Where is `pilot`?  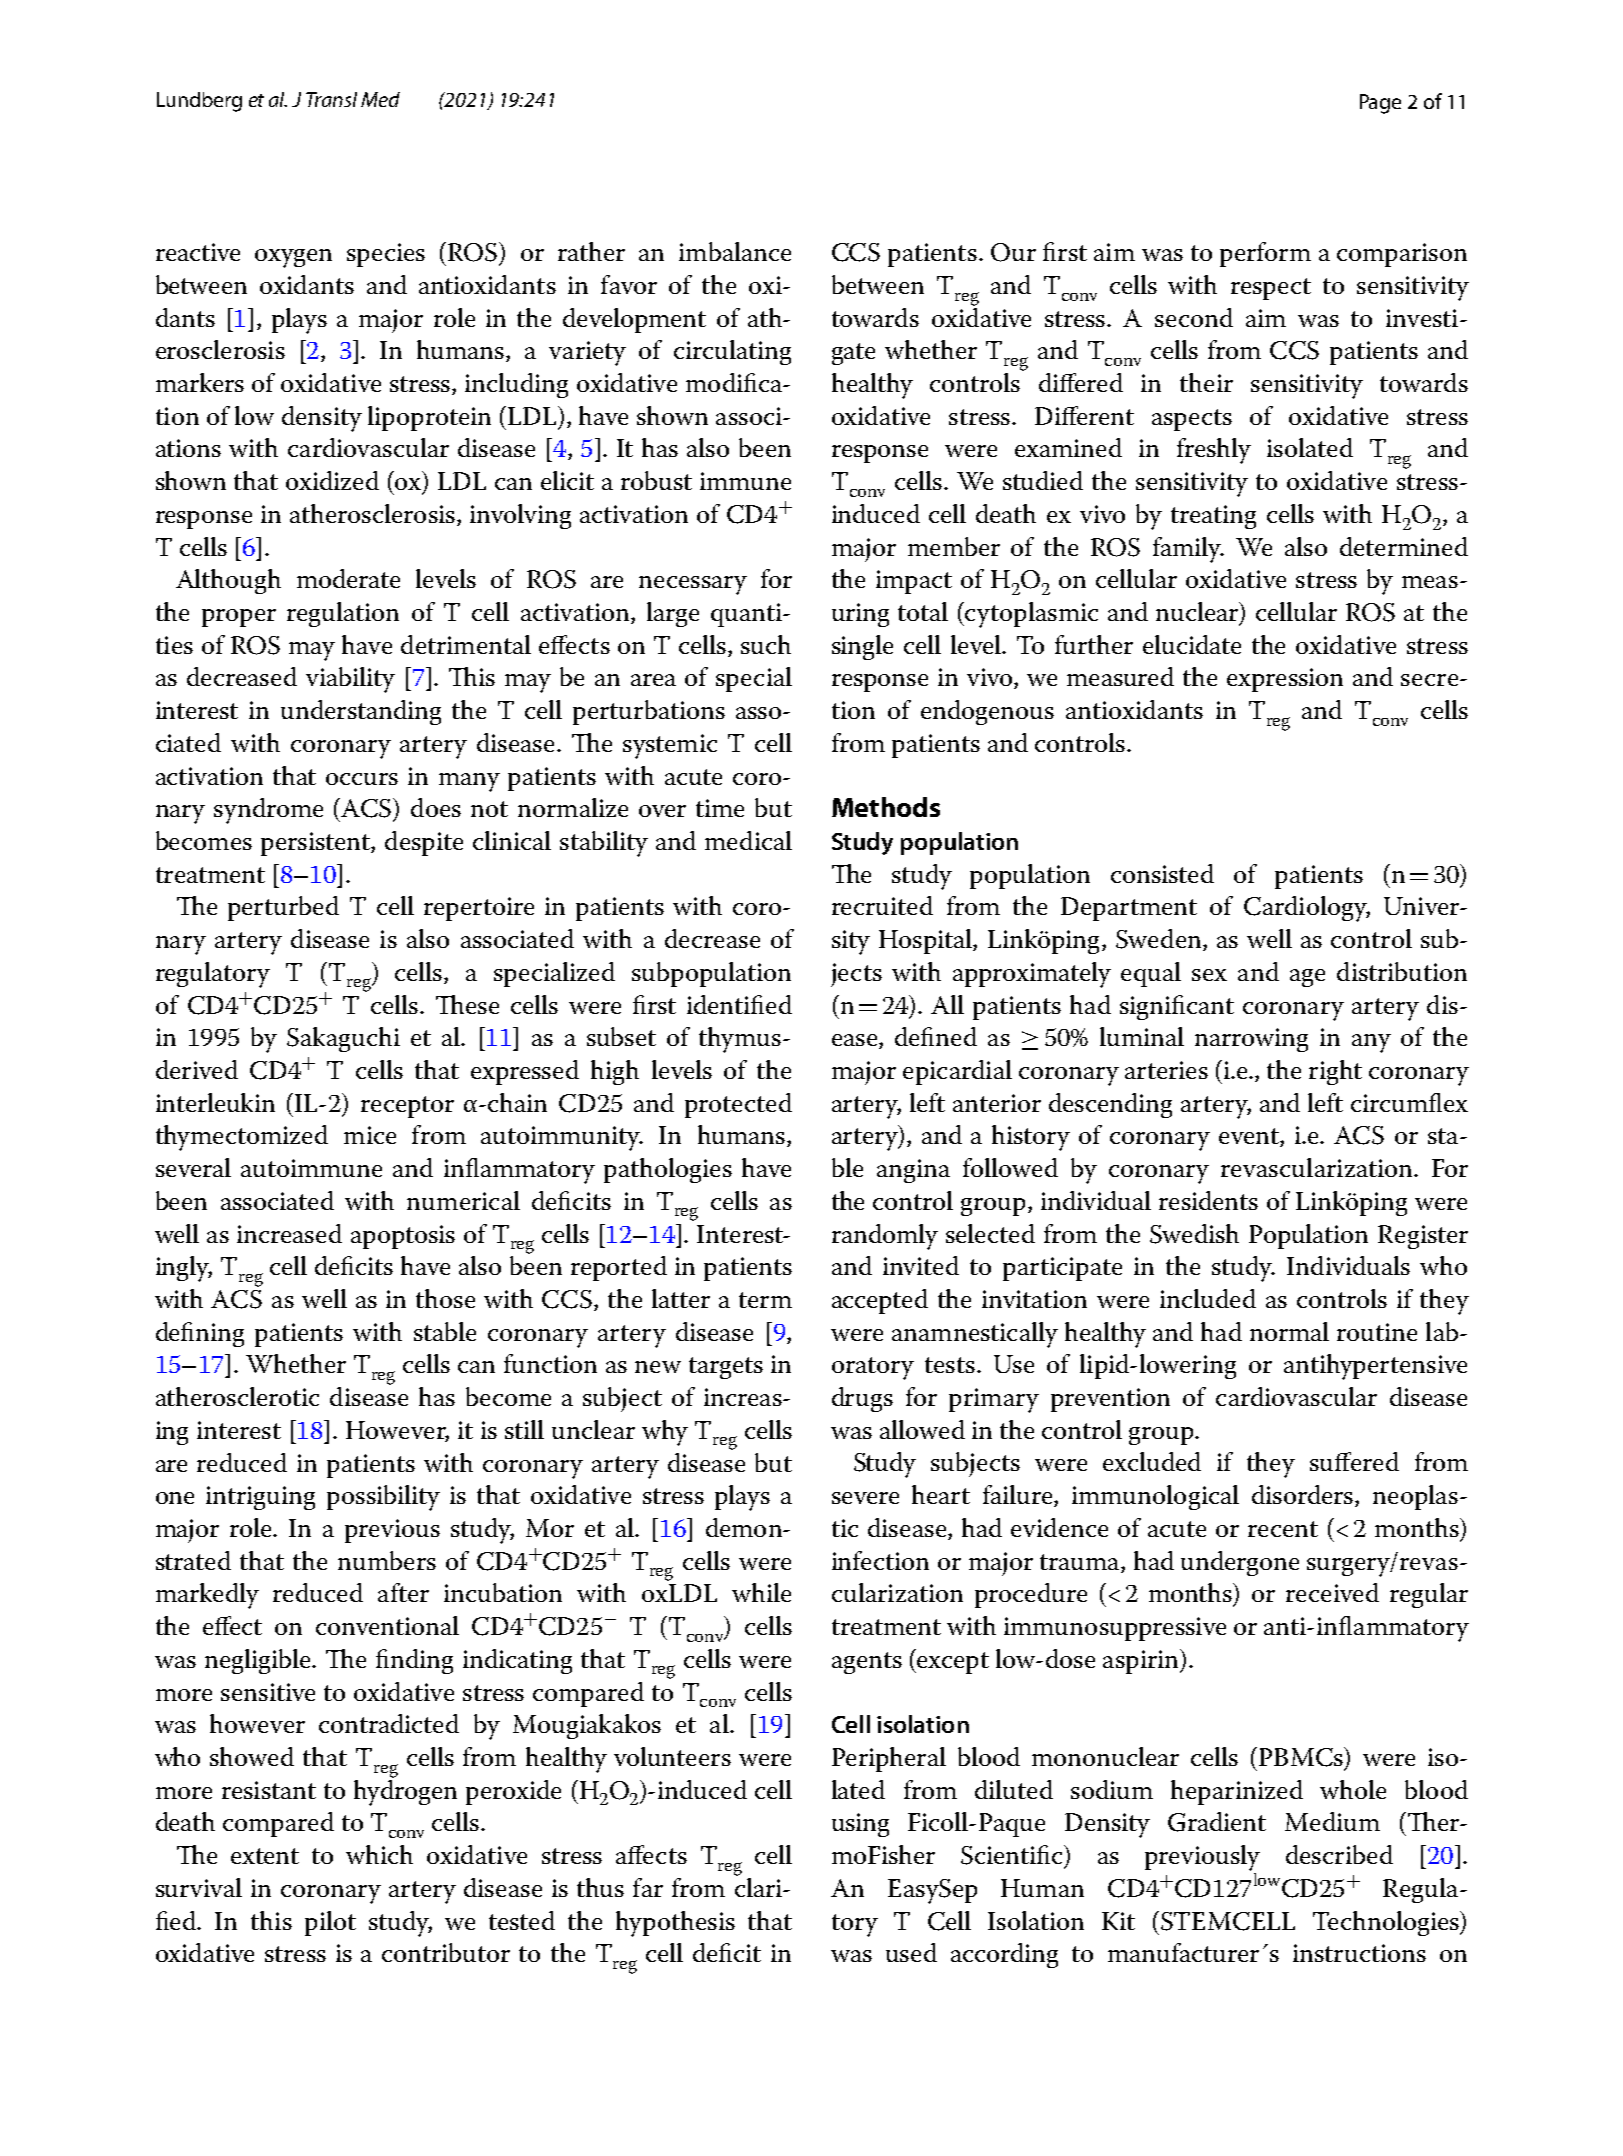 pilot is located at coordinates (330, 1923).
